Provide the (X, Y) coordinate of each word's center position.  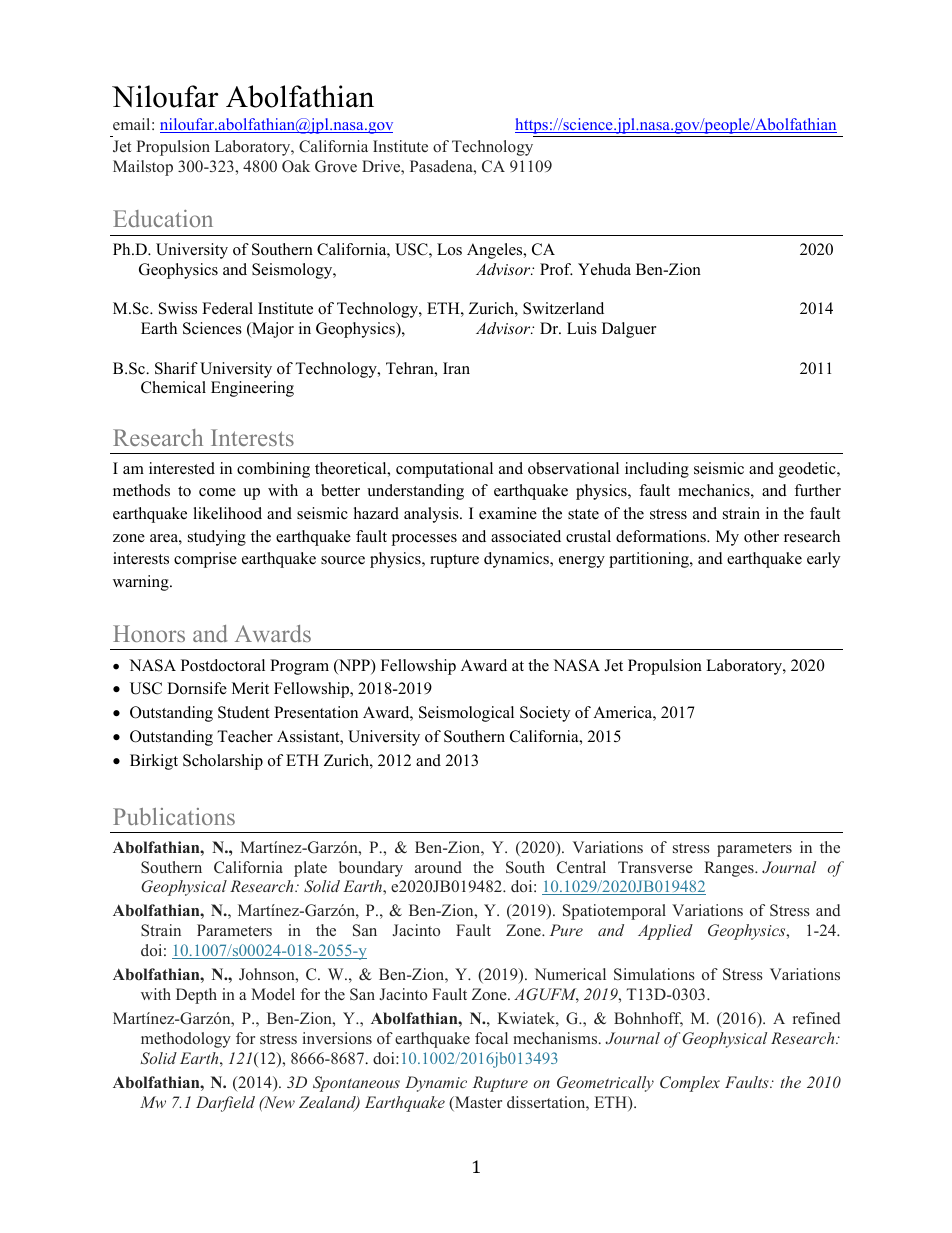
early (823, 560)
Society (545, 714)
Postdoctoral (223, 665)
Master (477, 1103)
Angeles (496, 251)
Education (163, 218)
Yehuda (604, 269)
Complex (690, 1084)
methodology (186, 1040)
